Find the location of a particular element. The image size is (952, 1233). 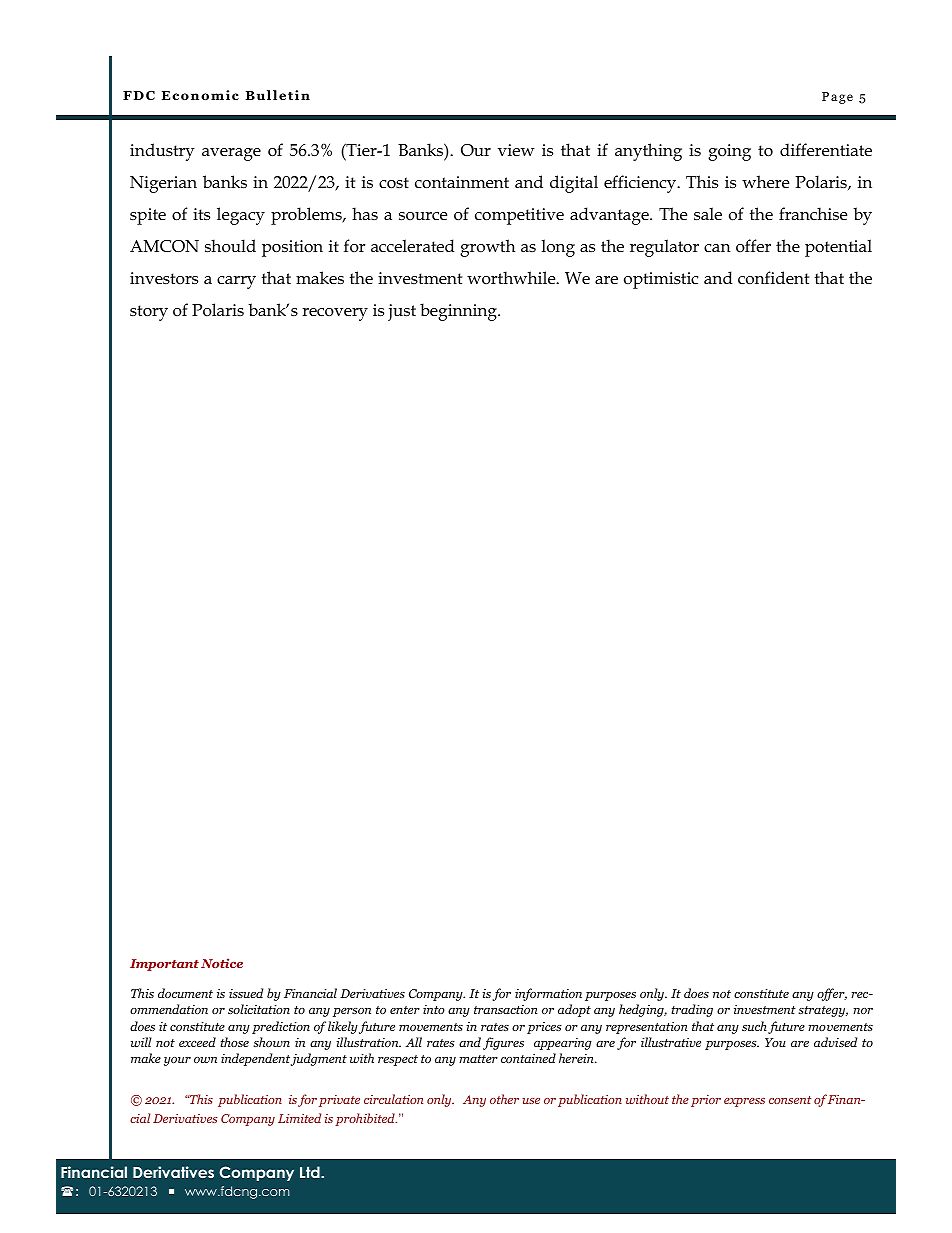

containment is located at coordinates (462, 182).
